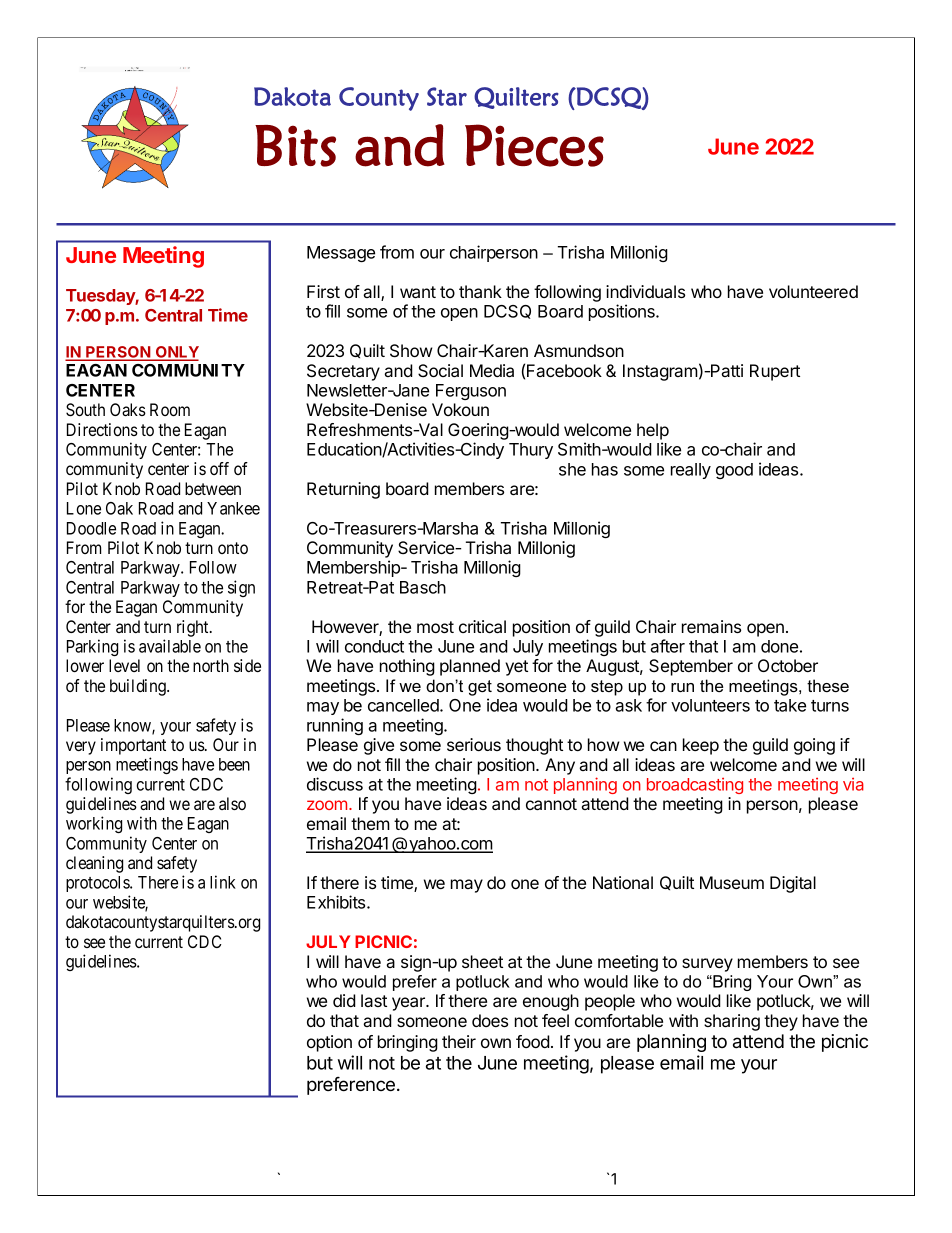 This screenshot has width=952, height=1233. Describe the element at coordinates (734, 471) in the screenshot. I see `good` at that location.
